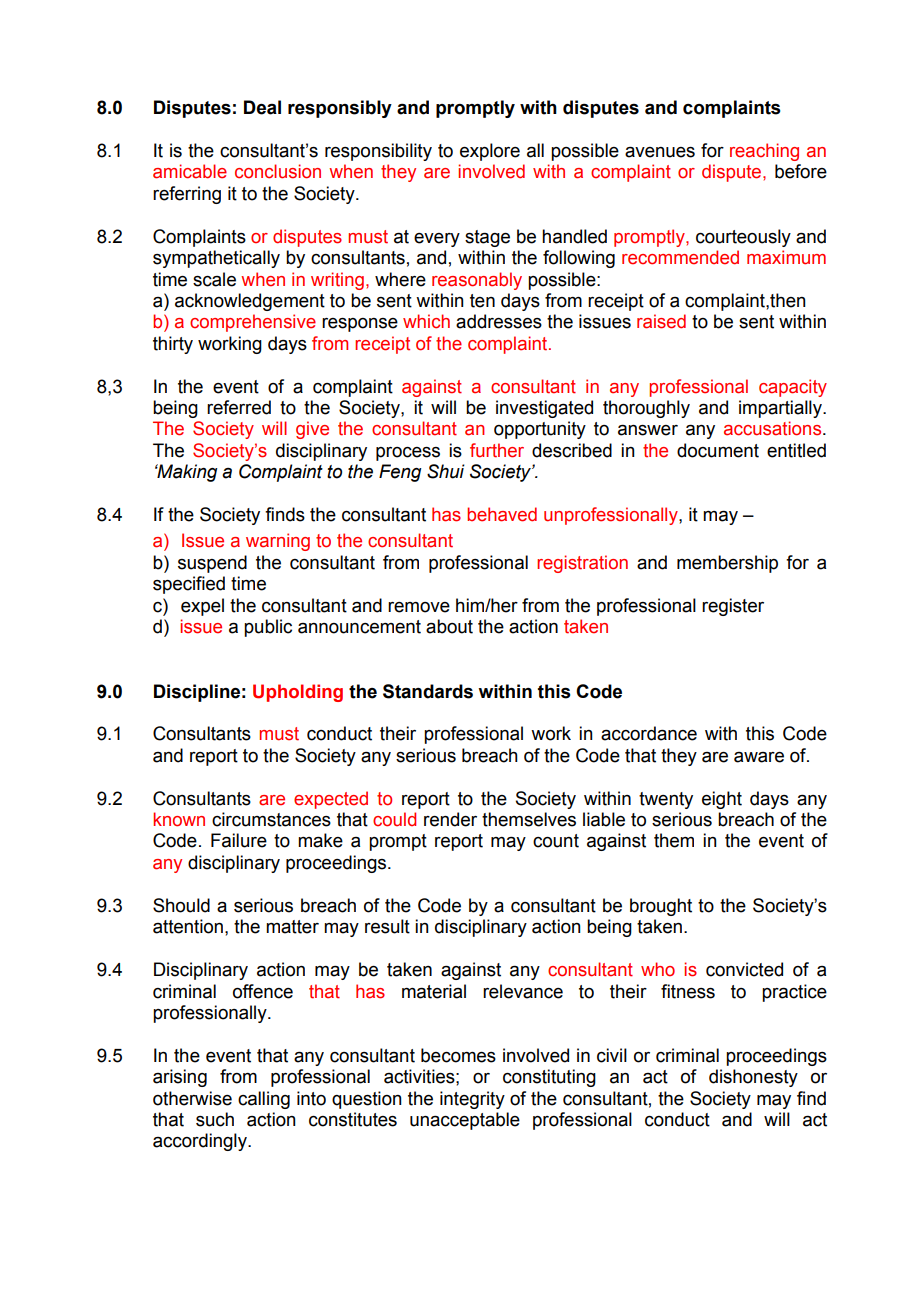 This document has width=924, height=1308. Describe the element at coordinates (490, 152) in the document. I see `explore` at that location.
